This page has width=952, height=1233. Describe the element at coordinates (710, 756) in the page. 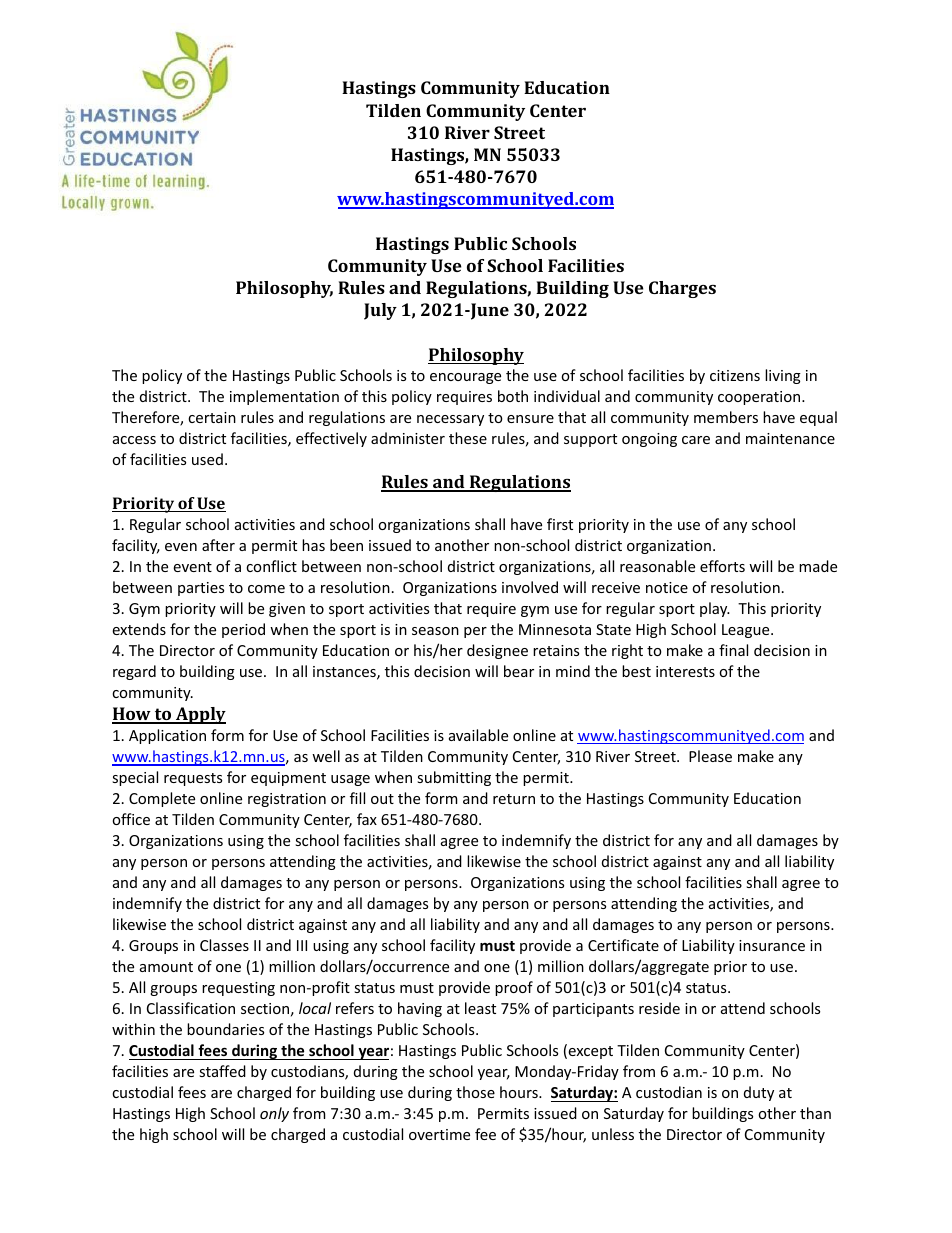

I see `Please` at that location.
